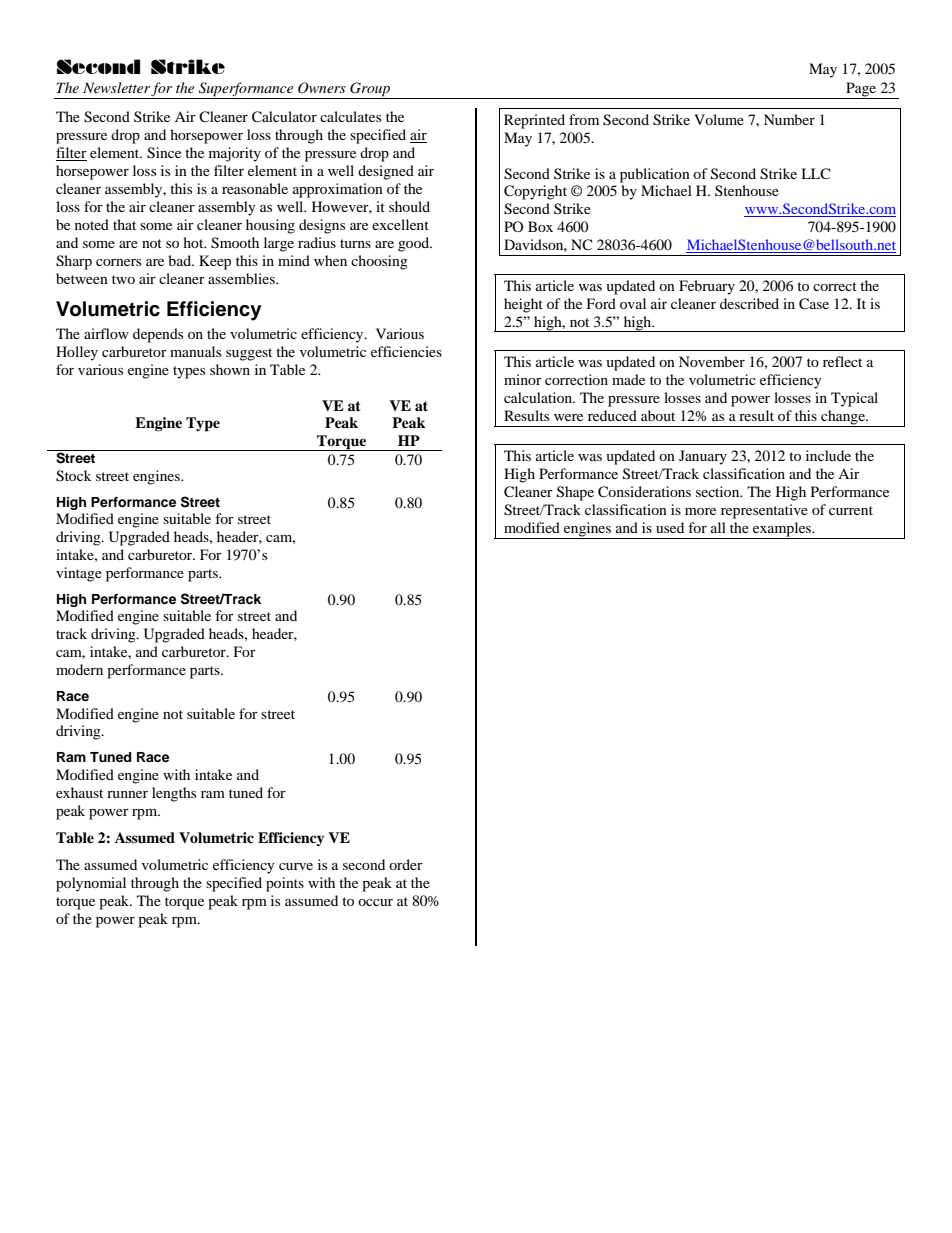 The height and width of the screenshot is (1233, 952). Describe the element at coordinates (575, 493) in the screenshot. I see `Shape` at that location.
